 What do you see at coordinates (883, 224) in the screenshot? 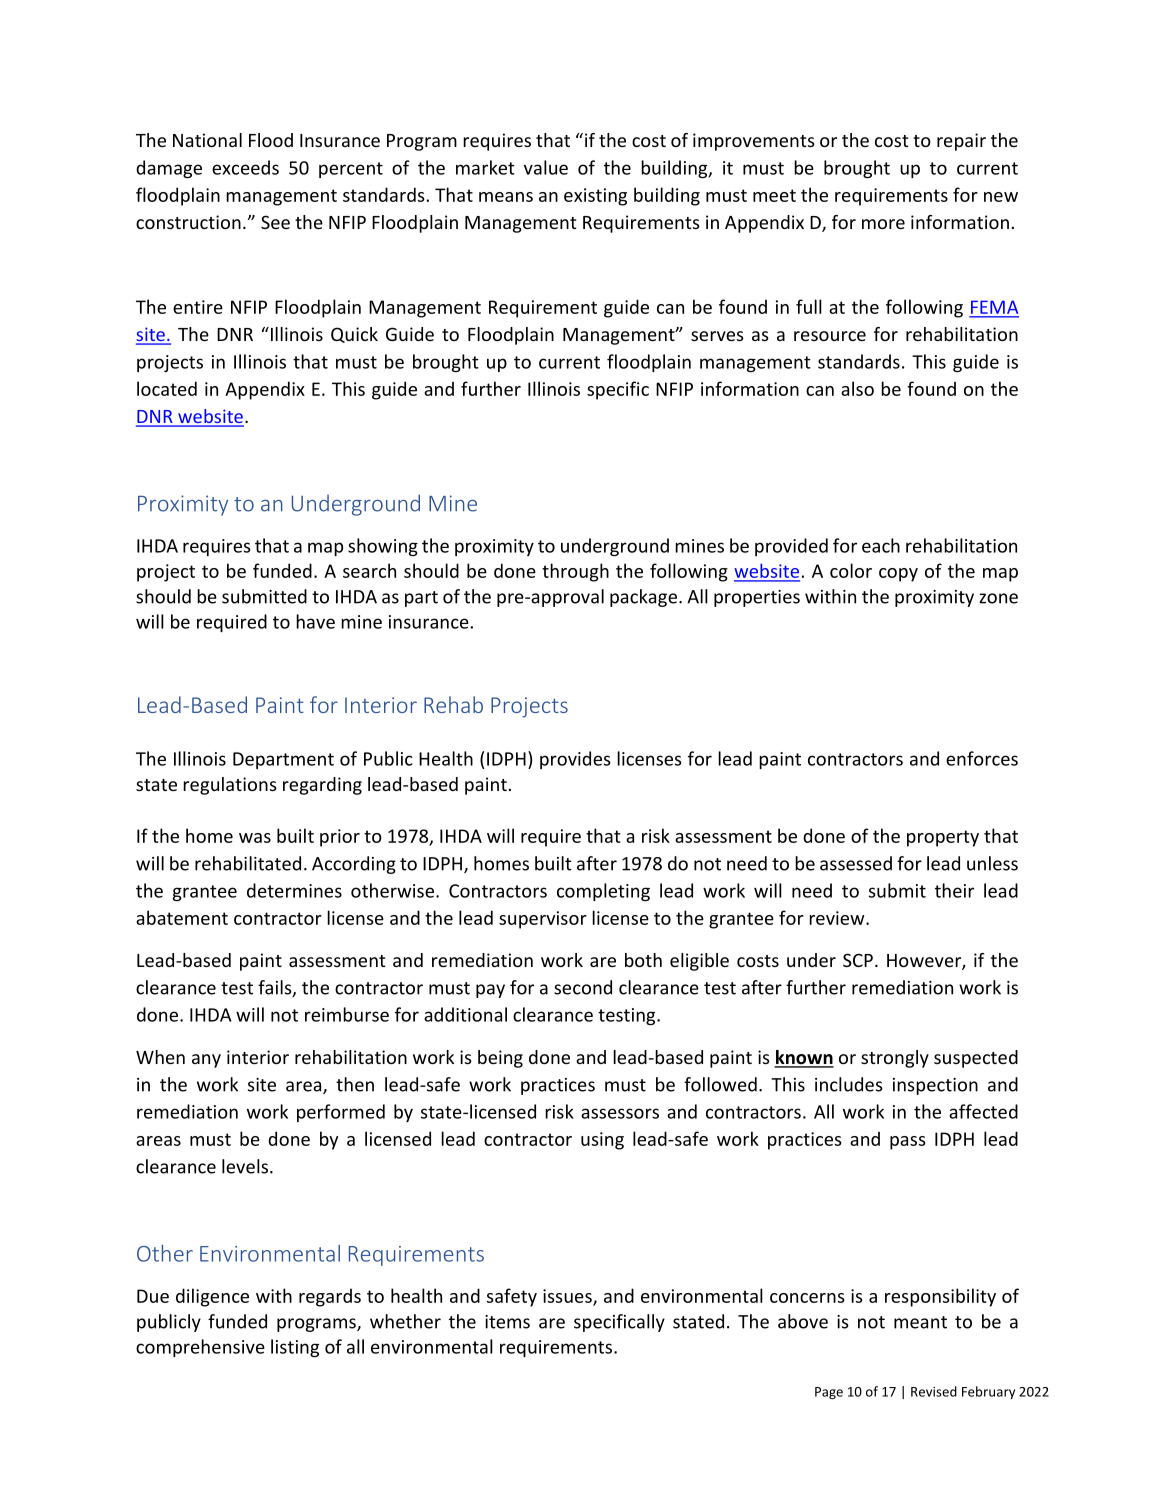
I see `more` at bounding box center [883, 224].
